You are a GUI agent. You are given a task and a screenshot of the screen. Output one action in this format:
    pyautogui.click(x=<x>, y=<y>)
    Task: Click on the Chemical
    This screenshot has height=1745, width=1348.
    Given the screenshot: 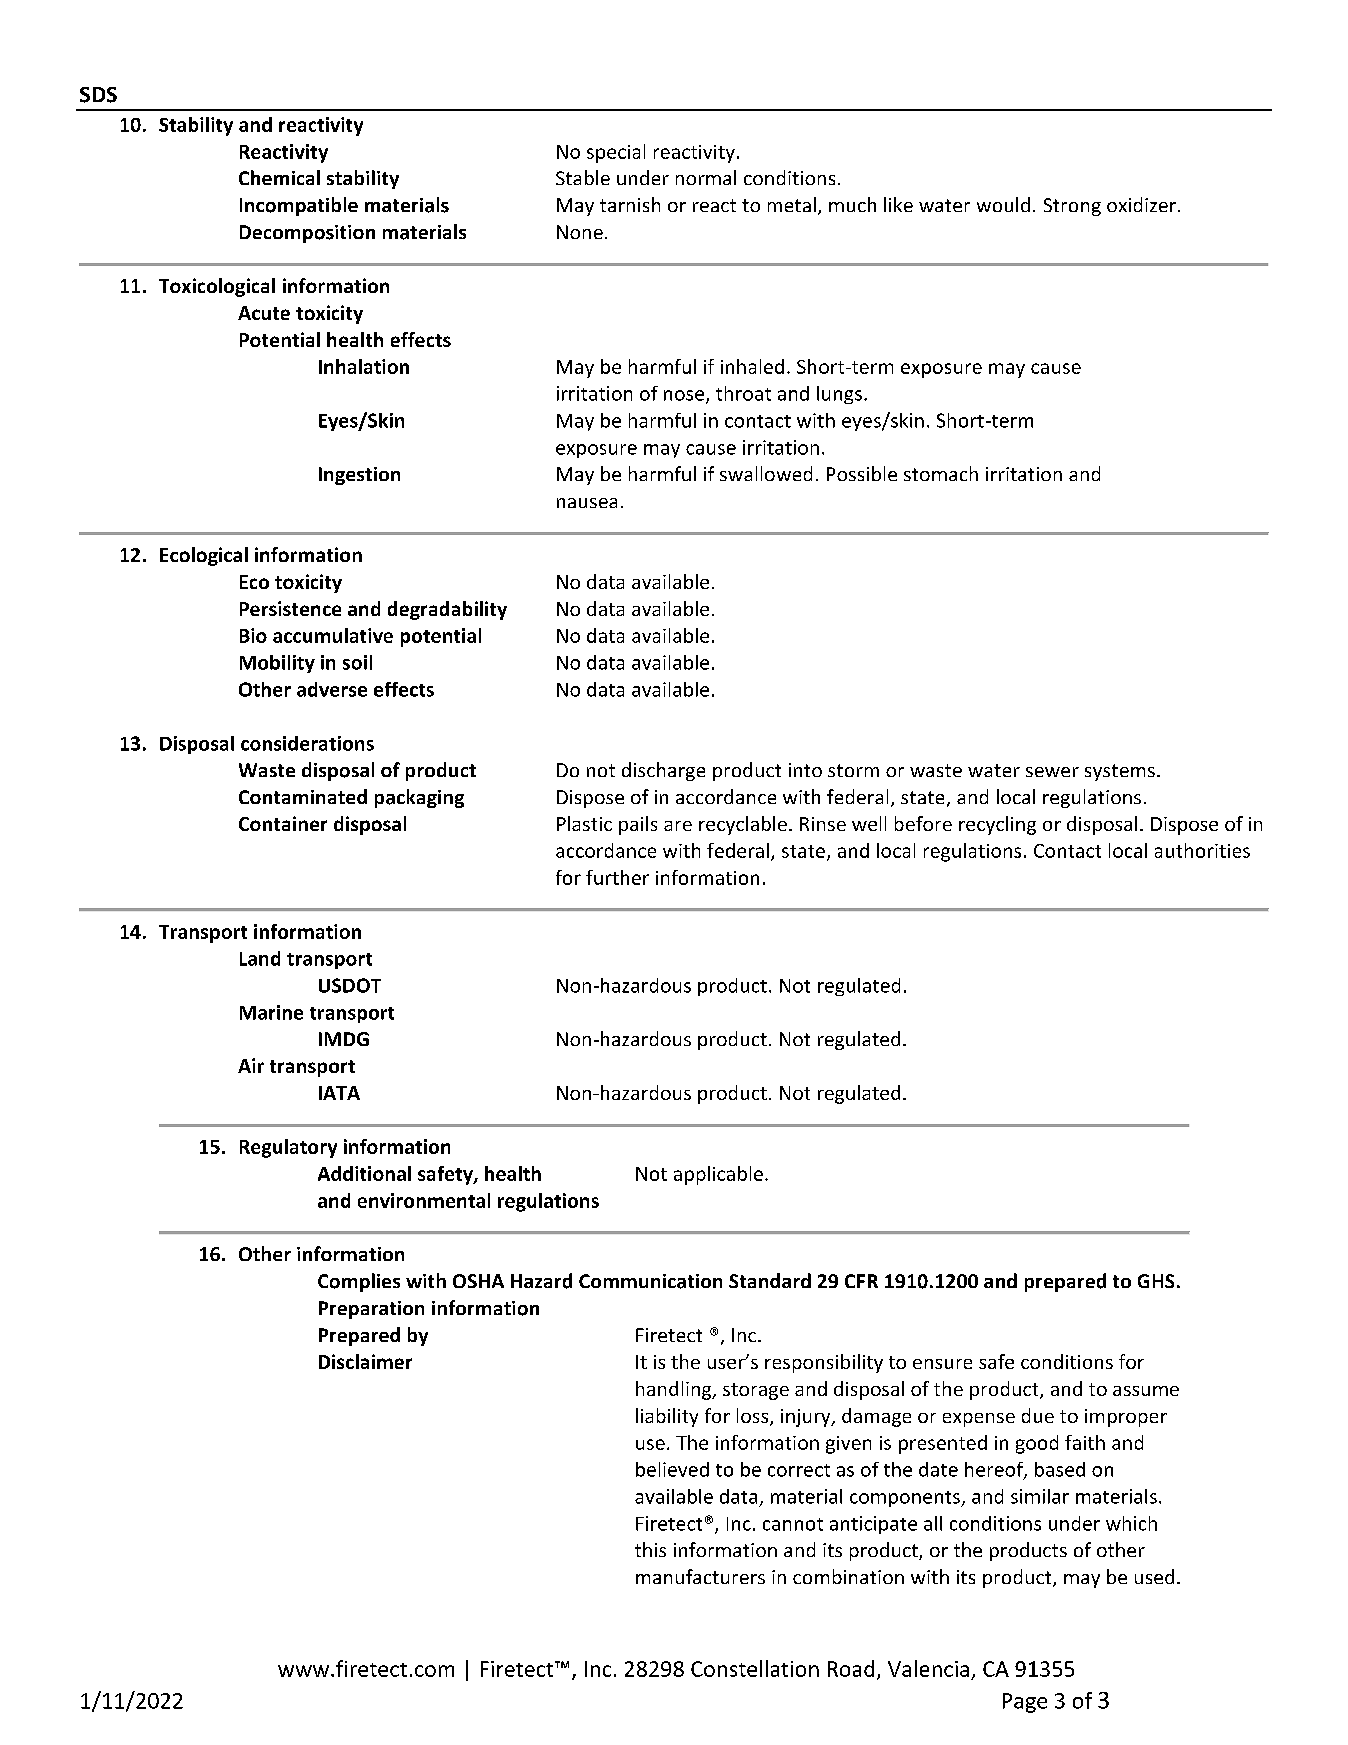 What is the action you would take?
    pyautogui.click(x=279, y=177)
